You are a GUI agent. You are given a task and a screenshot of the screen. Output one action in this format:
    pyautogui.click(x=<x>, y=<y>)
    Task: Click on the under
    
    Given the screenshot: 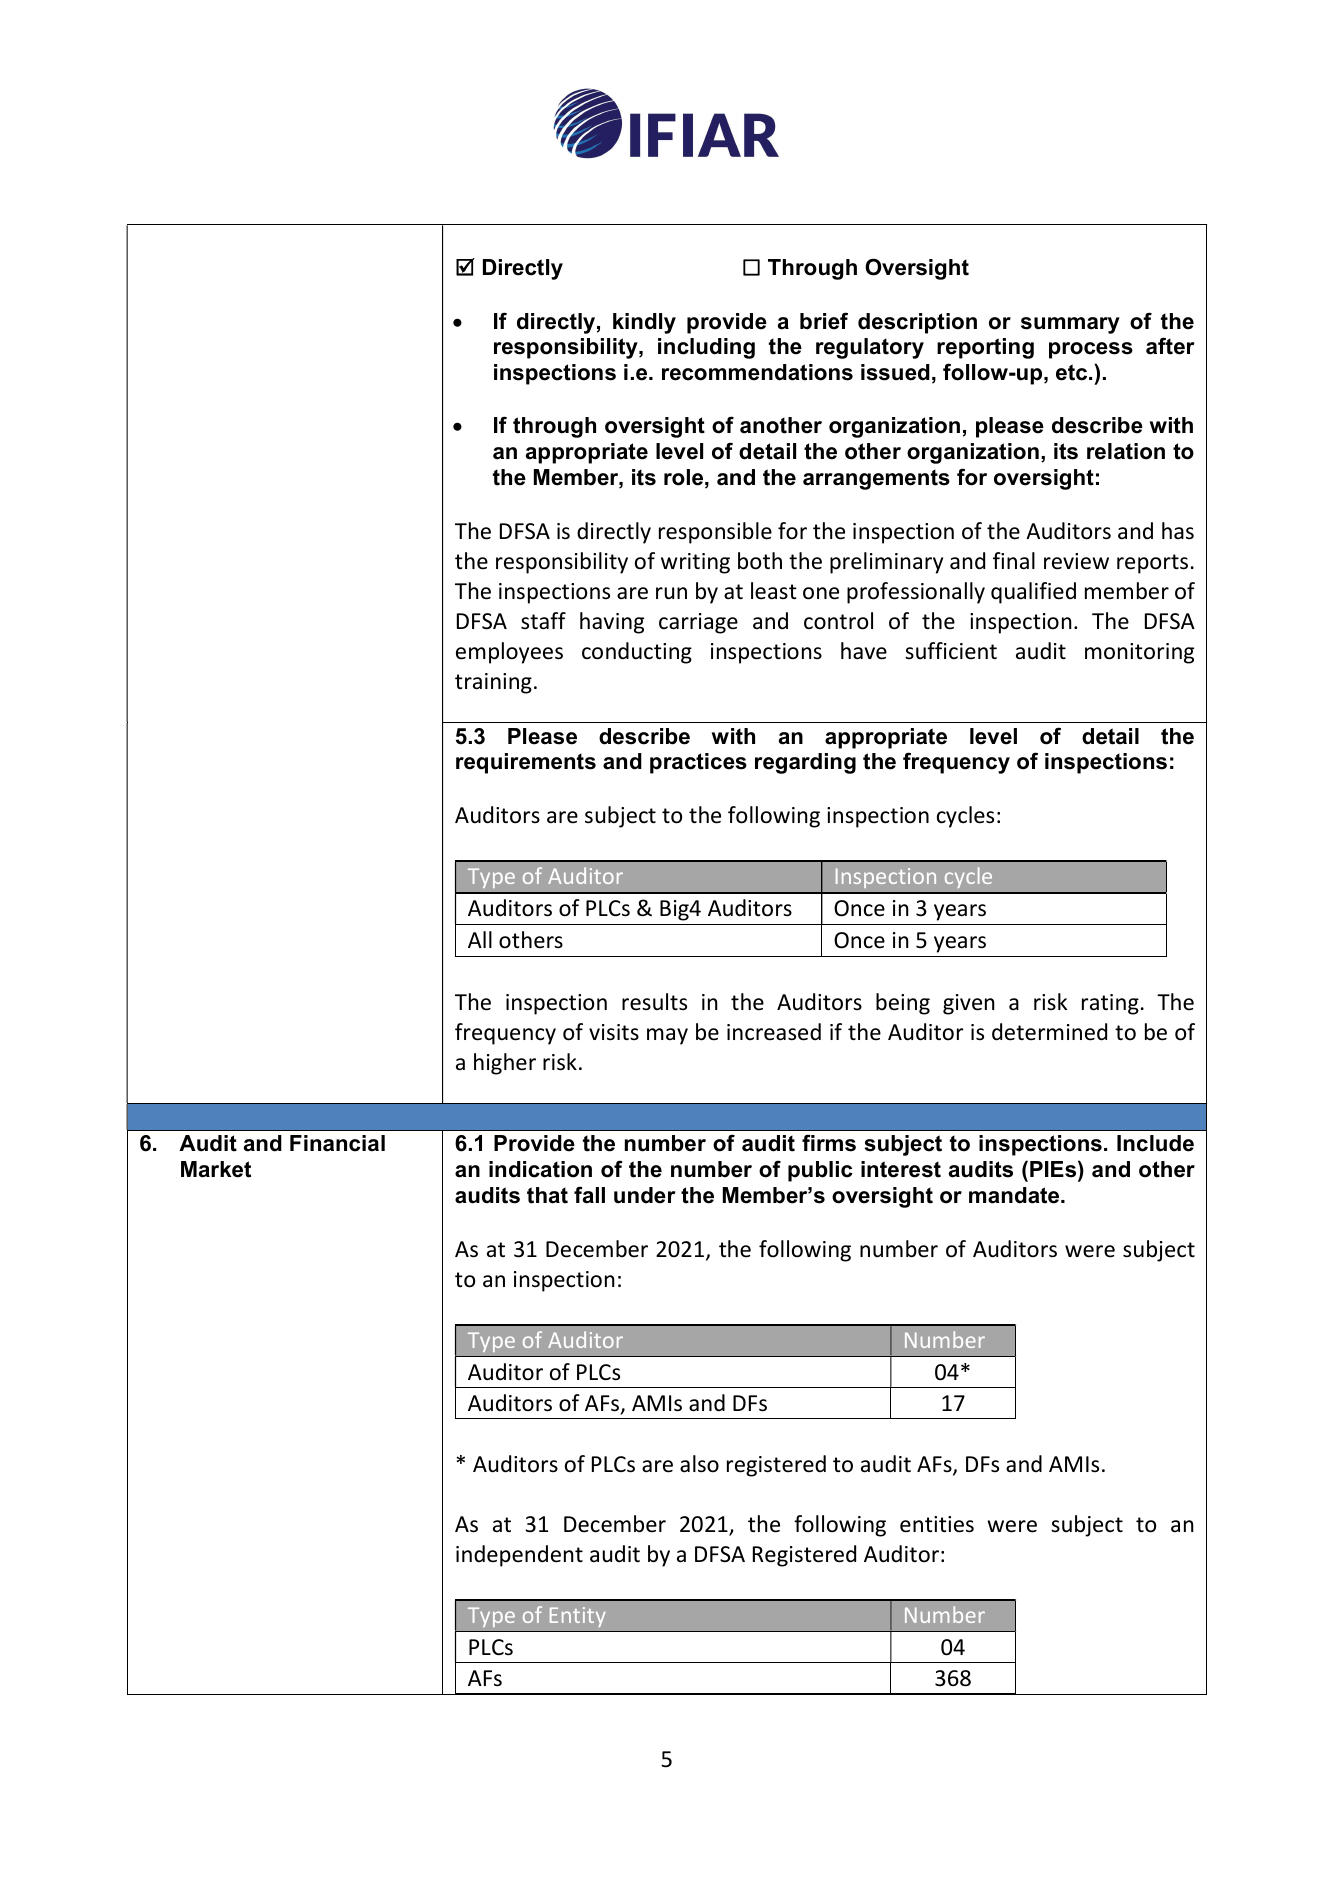 What is the action you would take?
    pyautogui.click(x=645, y=1195)
